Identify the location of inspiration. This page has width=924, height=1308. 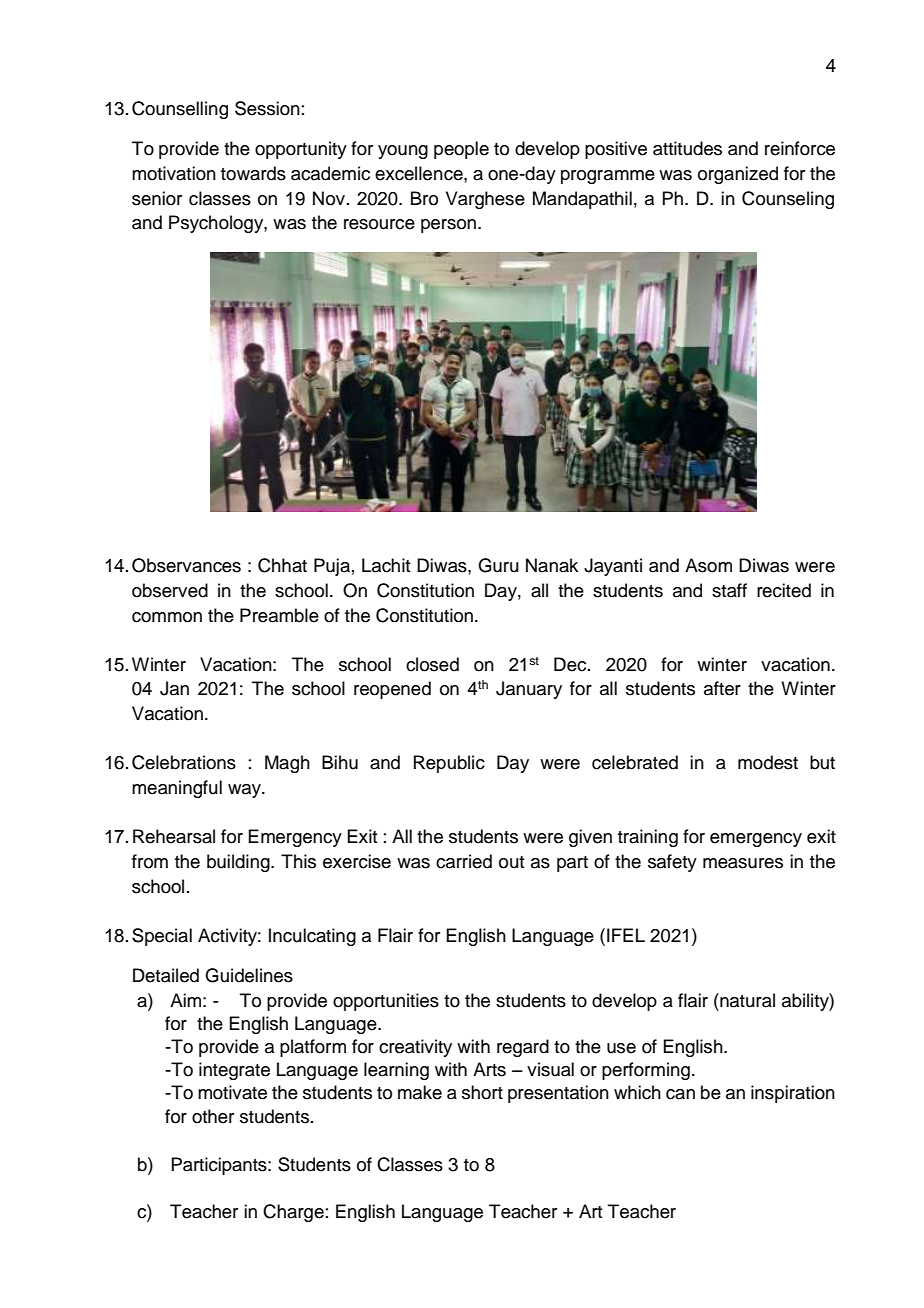
(793, 1094).
